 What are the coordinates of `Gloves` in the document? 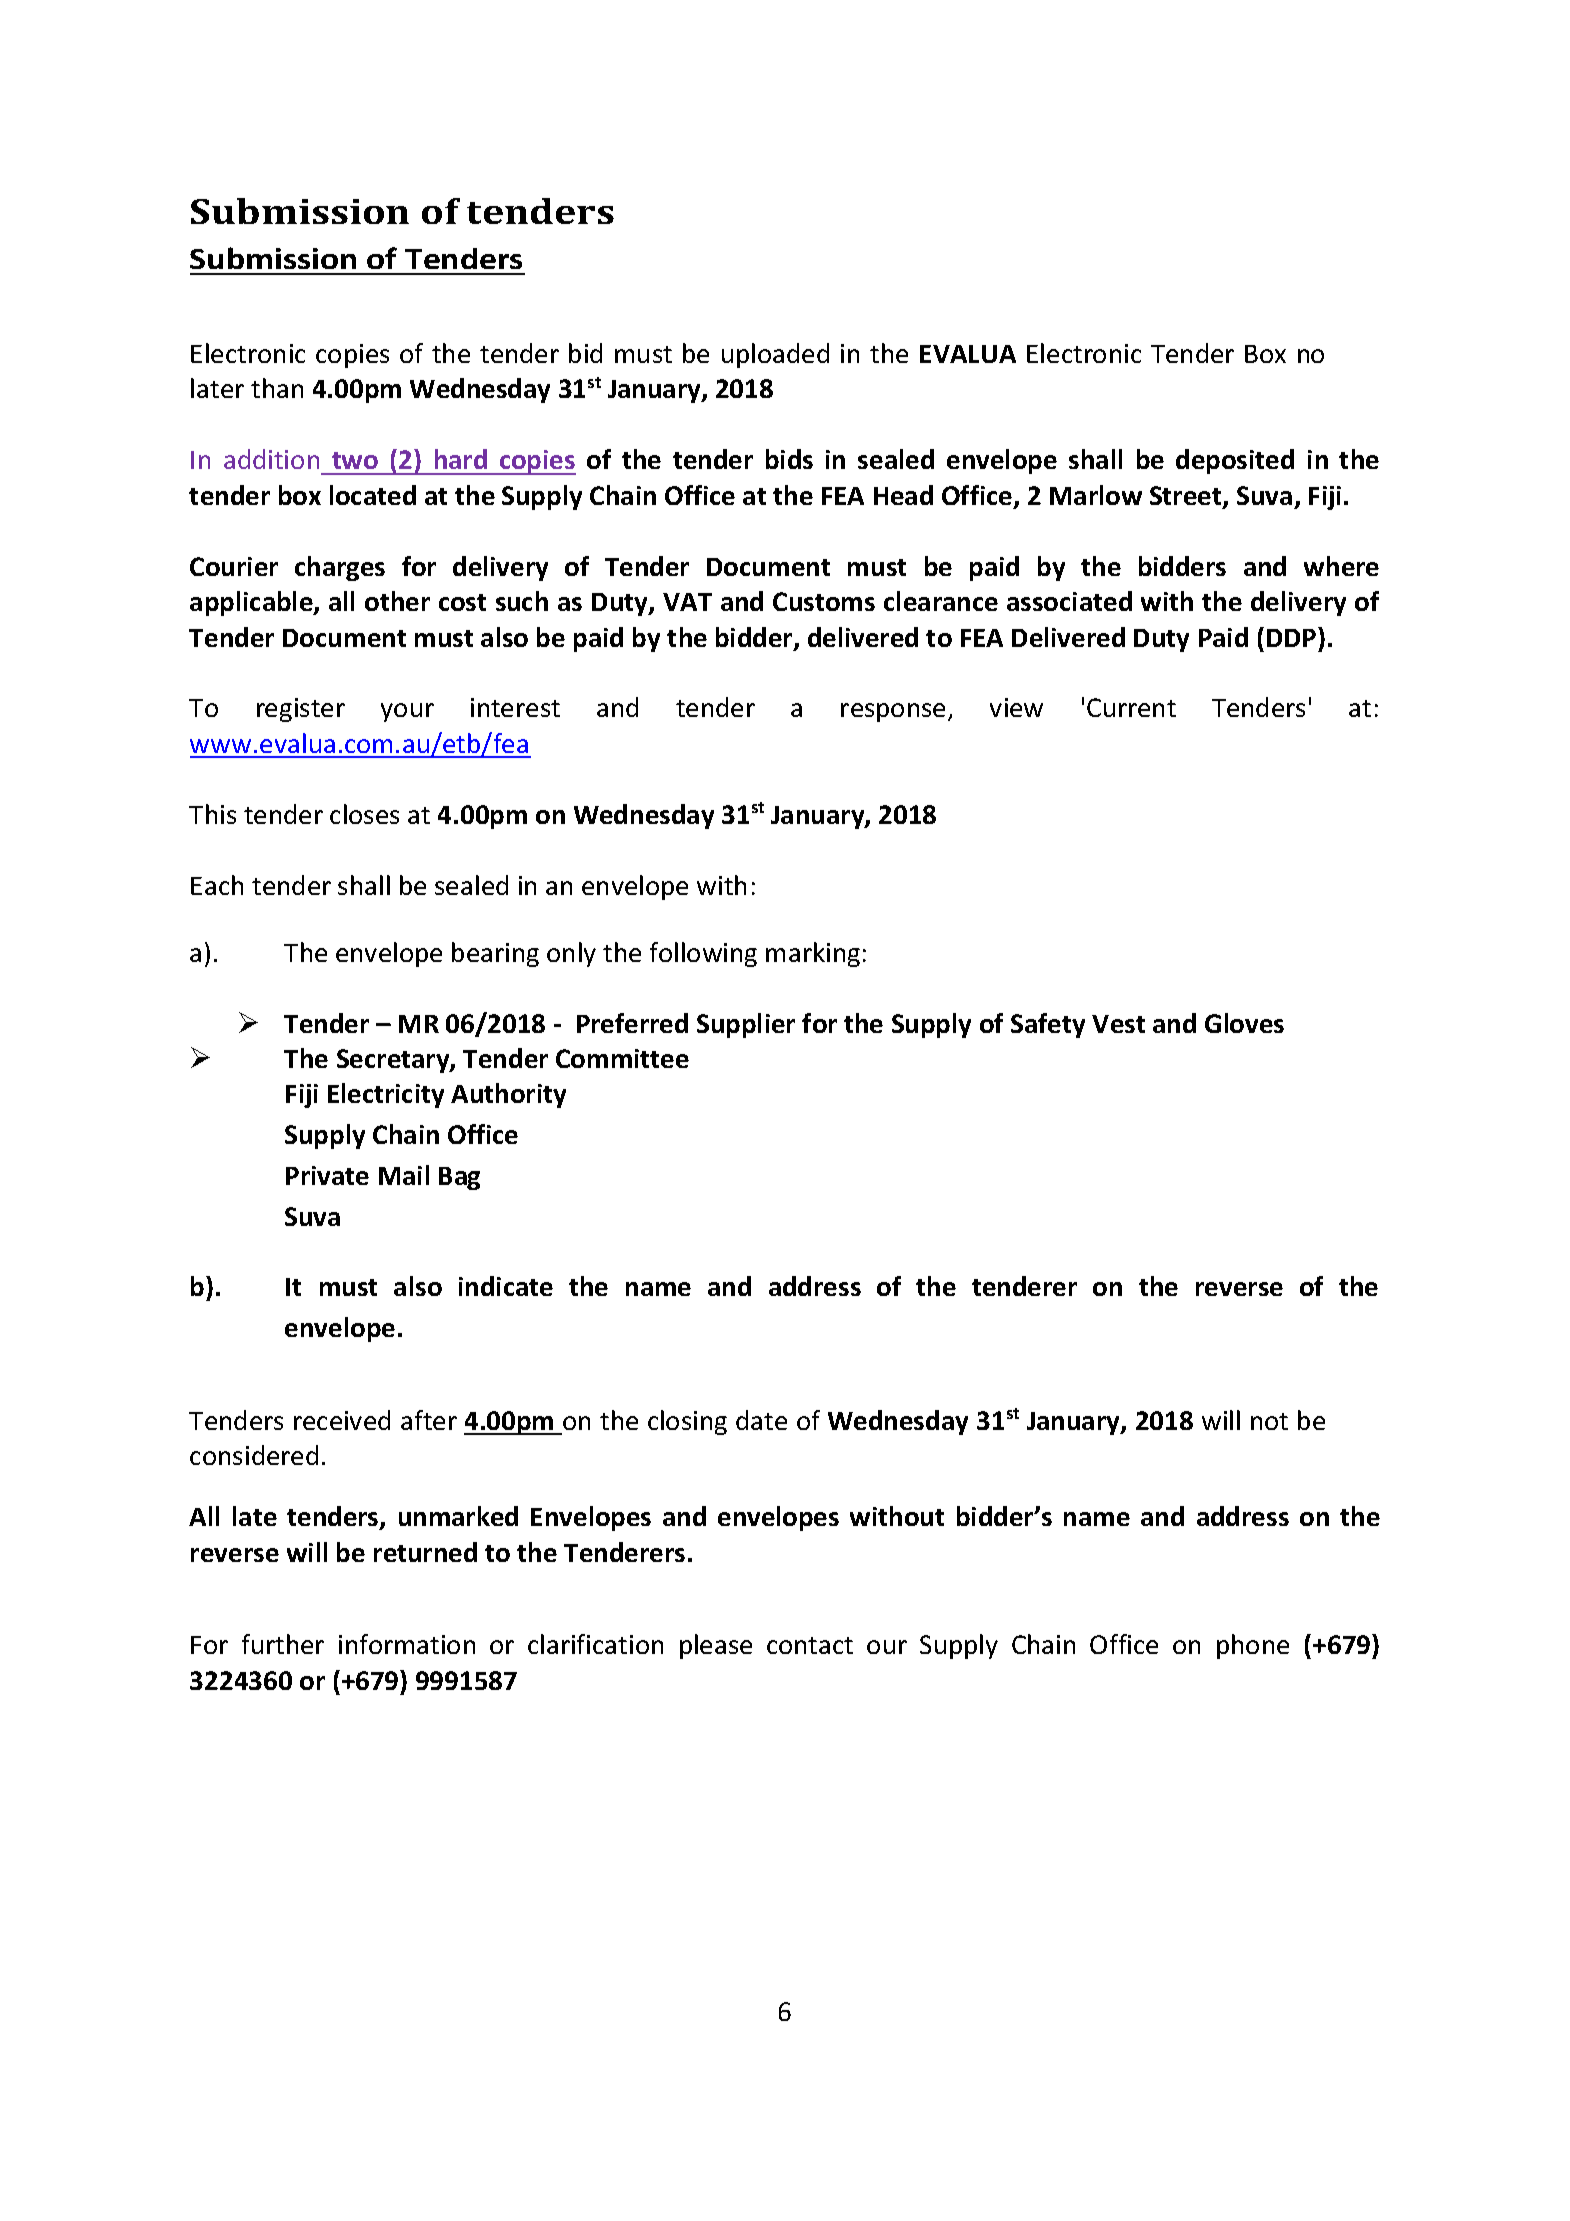 It's located at (1244, 1023).
